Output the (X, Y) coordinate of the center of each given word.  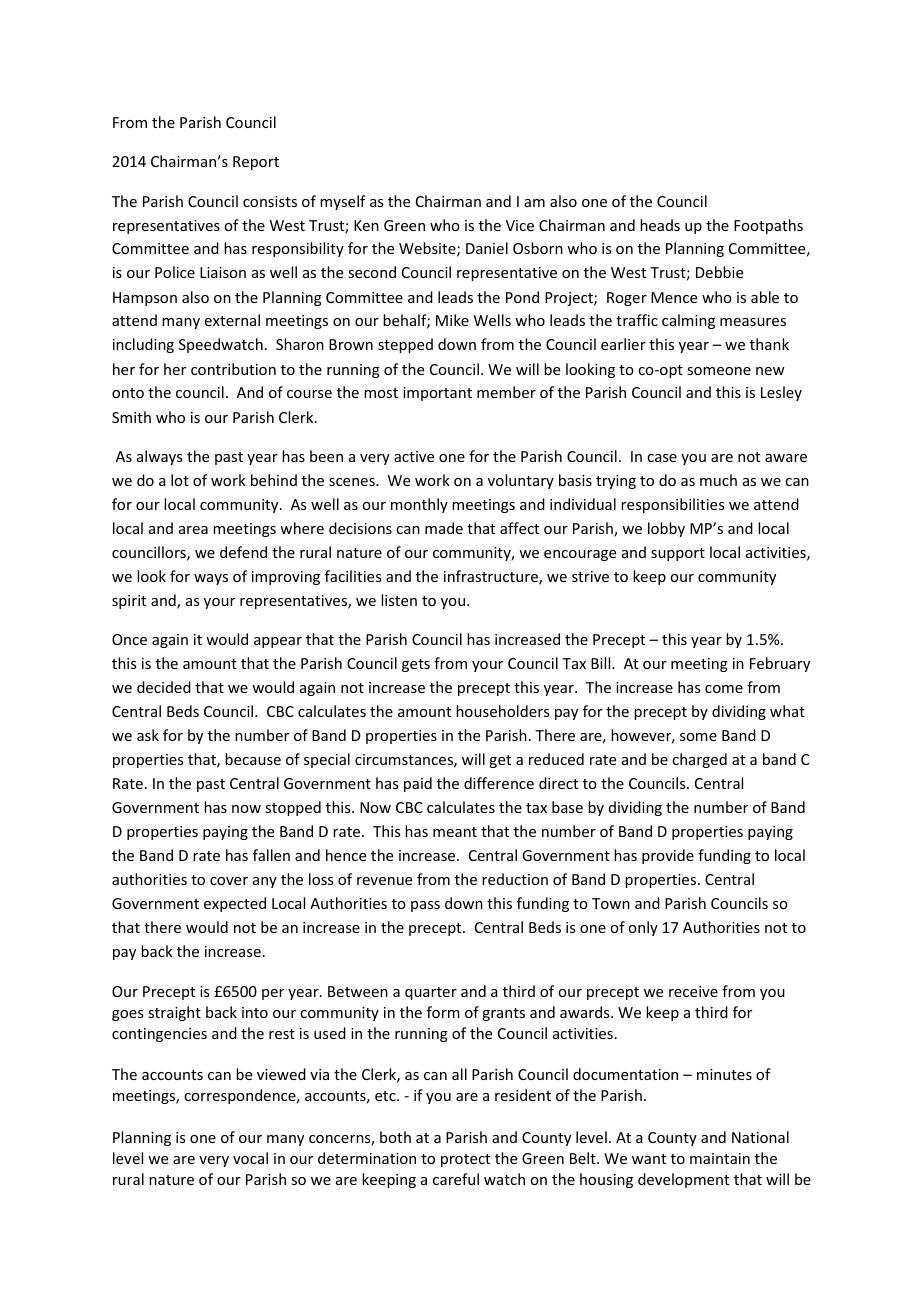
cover (229, 881)
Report (256, 163)
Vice (520, 225)
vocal (250, 1158)
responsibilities (672, 505)
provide (668, 856)
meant (455, 832)
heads (660, 225)
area (193, 530)
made (444, 528)
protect (465, 1160)
